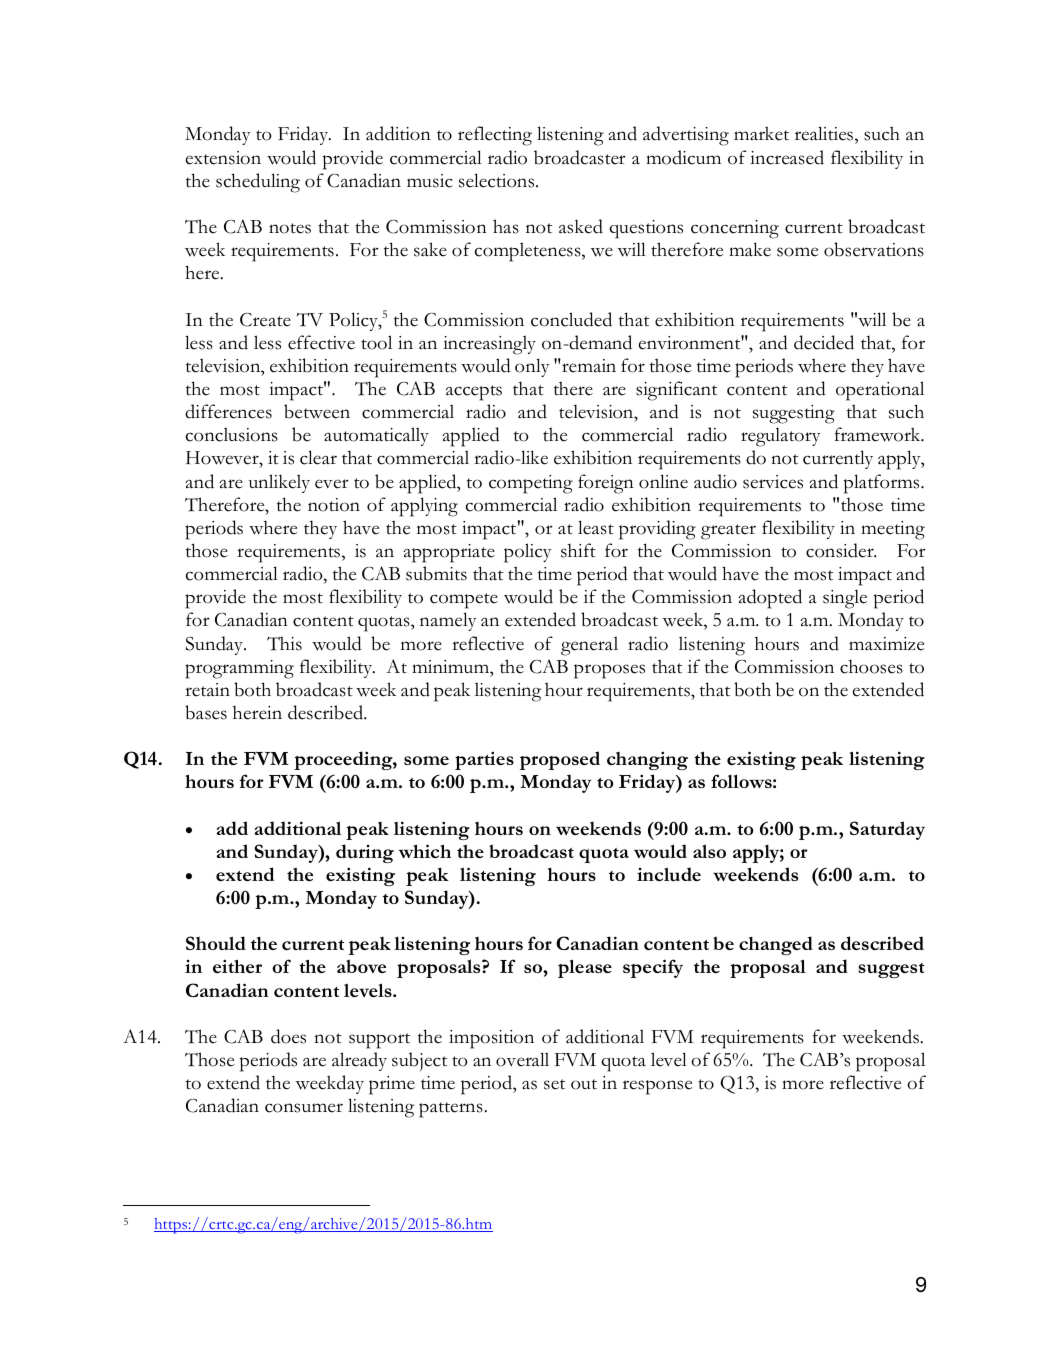 The width and height of the screenshot is (1048, 1357). Describe the element at coordinates (304, 1108) in the screenshot. I see `consumer` at that location.
